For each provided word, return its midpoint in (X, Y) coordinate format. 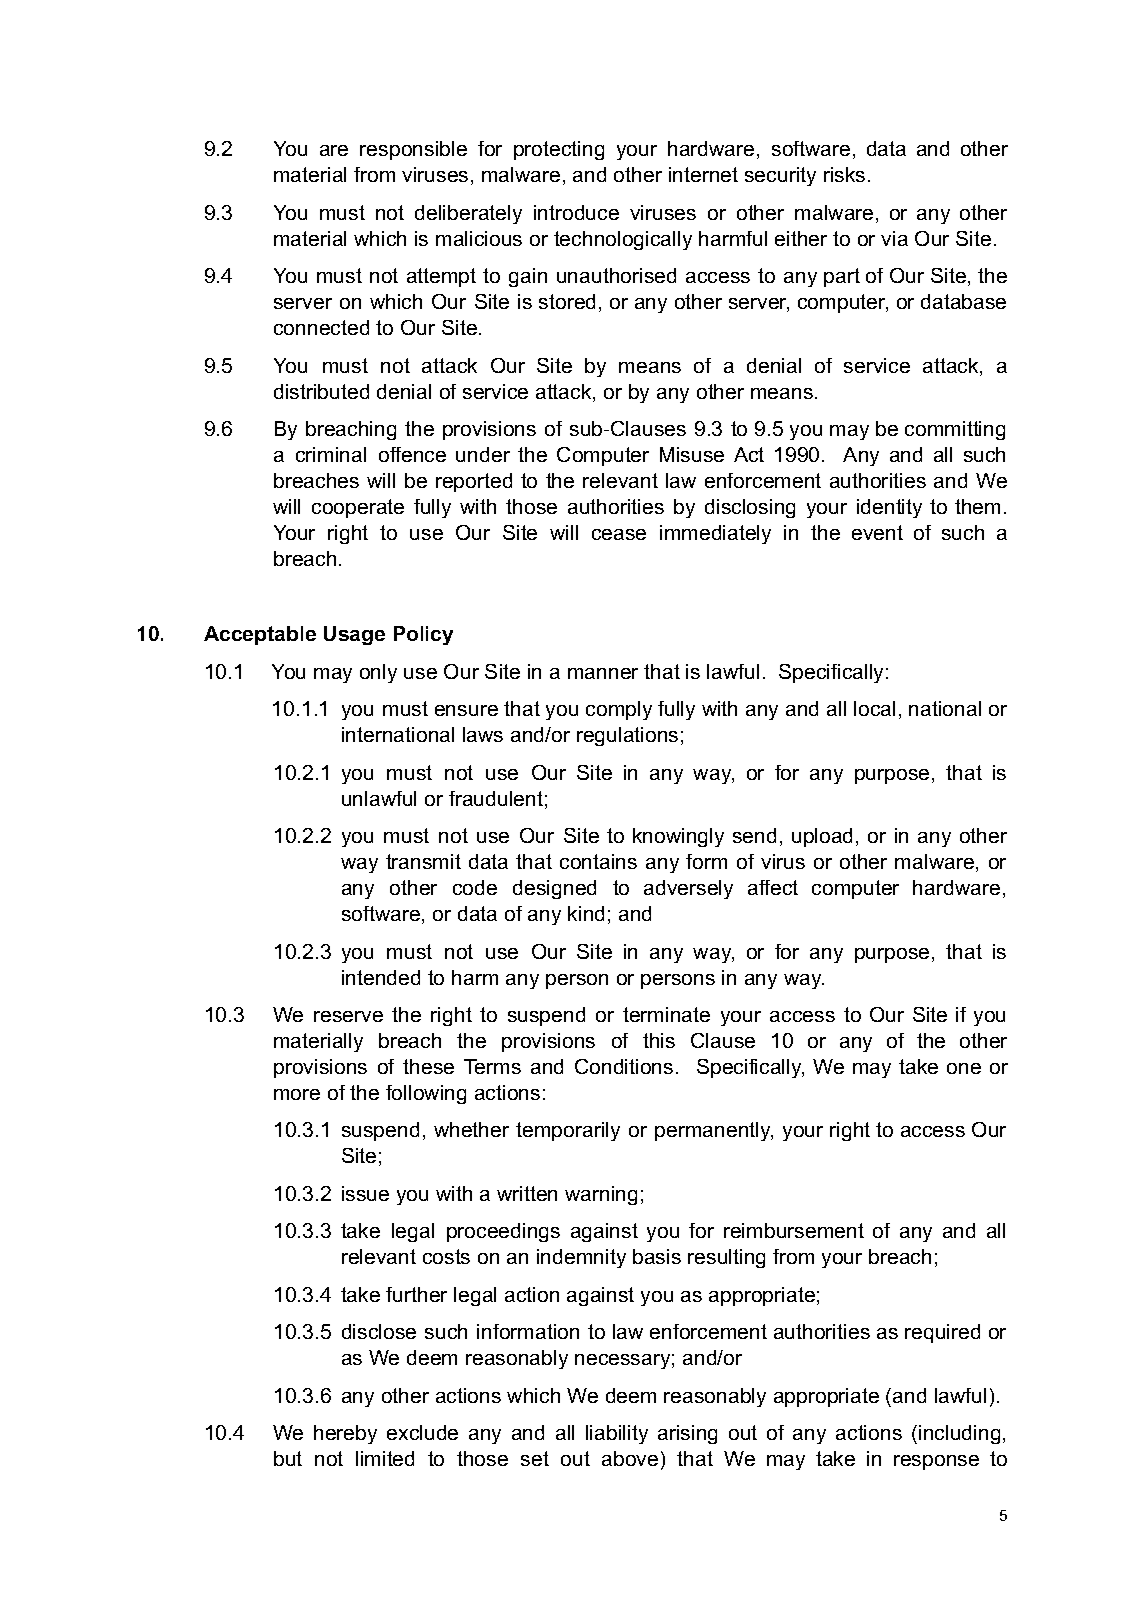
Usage (354, 635)
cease (619, 534)
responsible (413, 150)
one (964, 1068)
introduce (576, 212)
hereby (345, 1434)
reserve (348, 1016)
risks (844, 174)
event (877, 532)
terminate (666, 1014)
